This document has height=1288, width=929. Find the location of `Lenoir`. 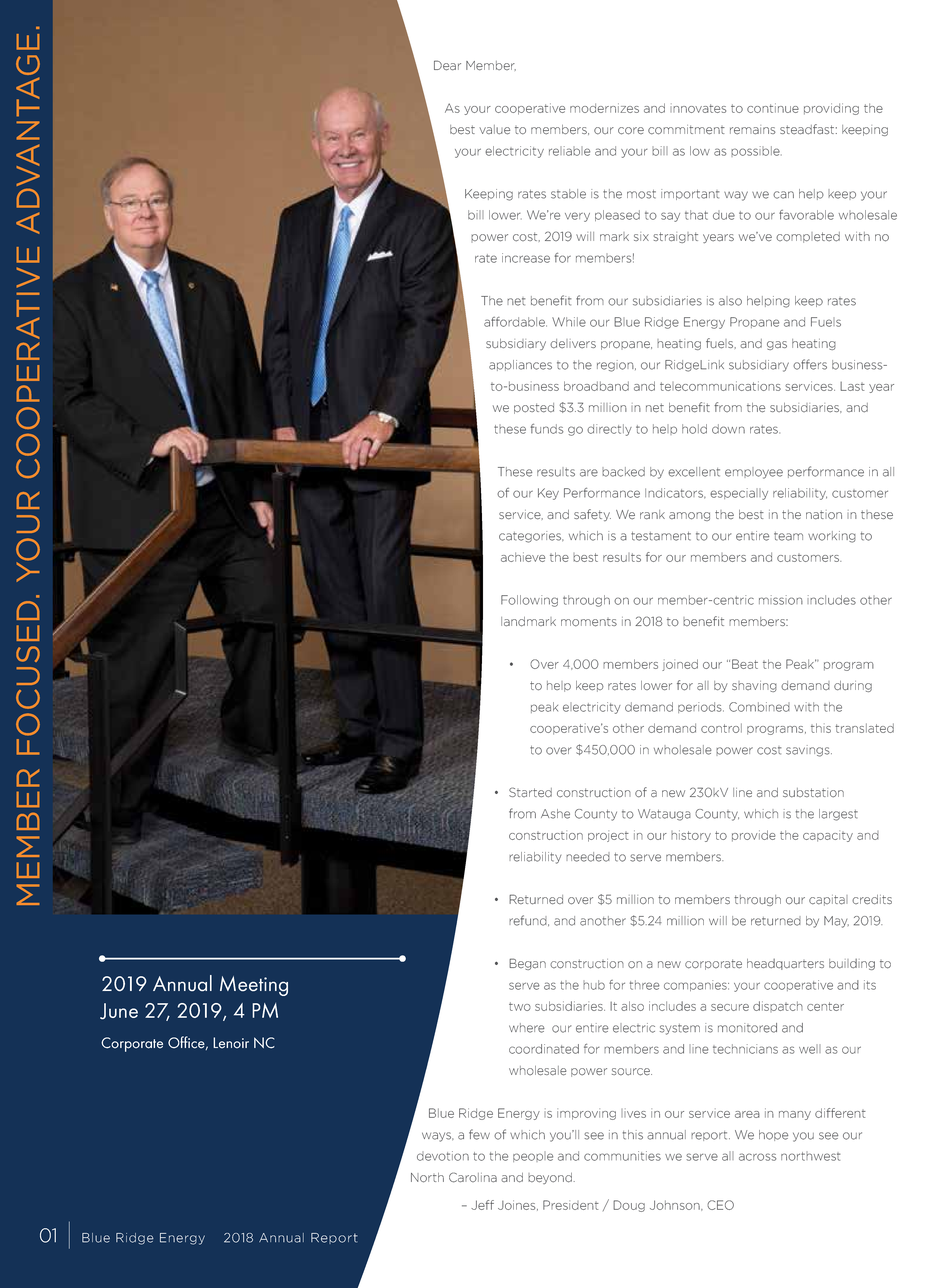

Lenoir is located at coordinates (231, 1043).
